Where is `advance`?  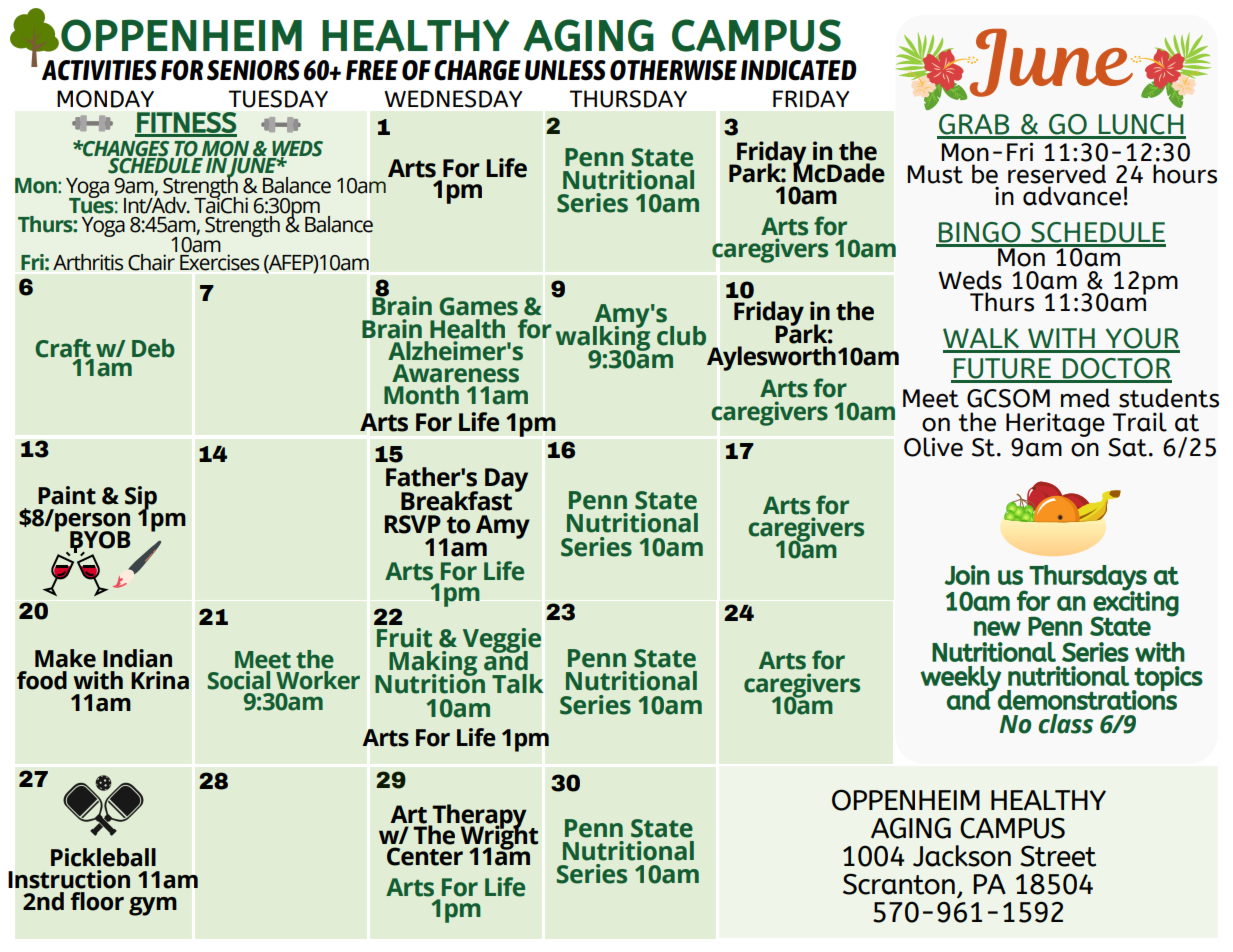
advance is located at coordinates (1072, 196).
